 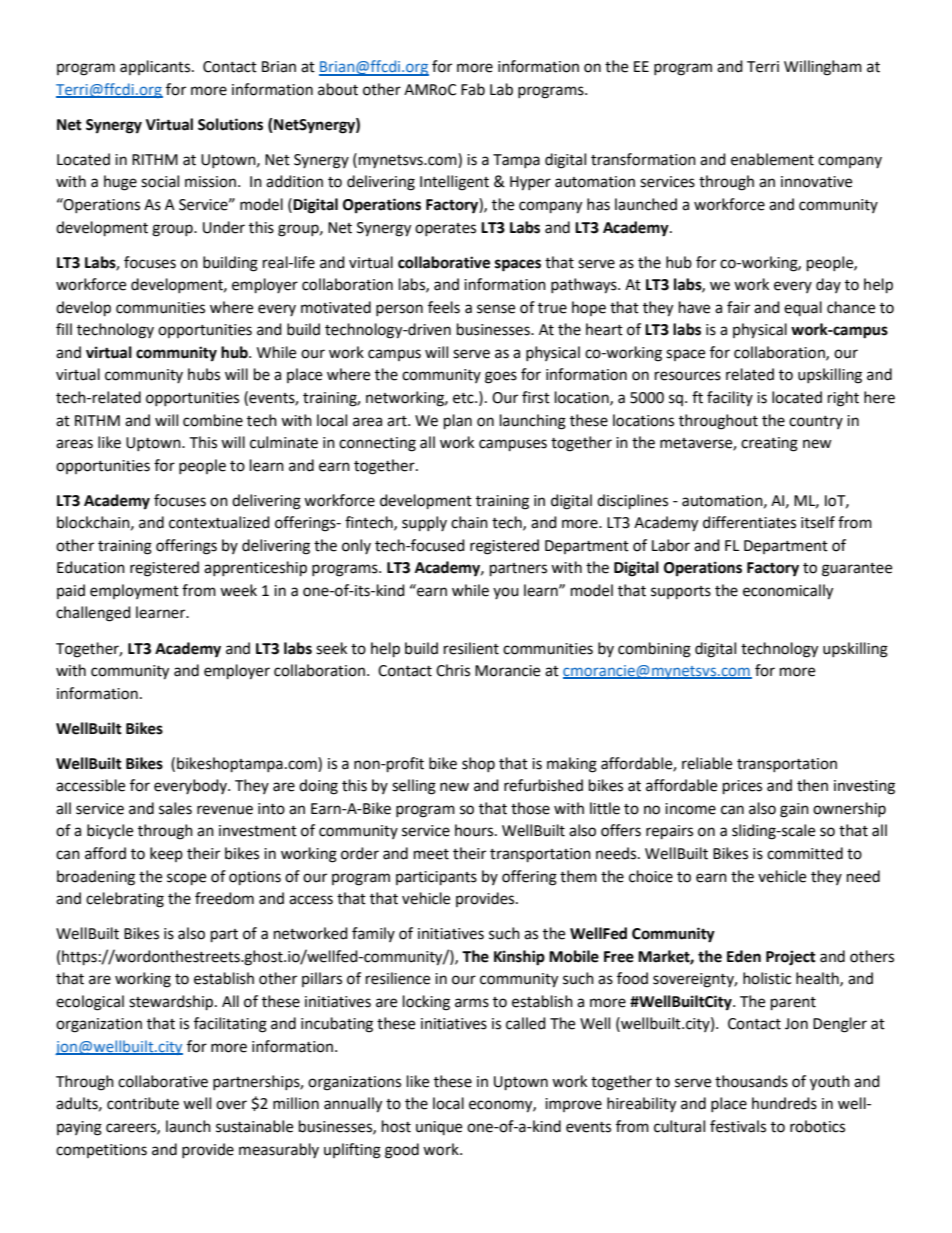 What do you see at coordinates (788, 592) in the document?
I see `economically` at bounding box center [788, 592].
